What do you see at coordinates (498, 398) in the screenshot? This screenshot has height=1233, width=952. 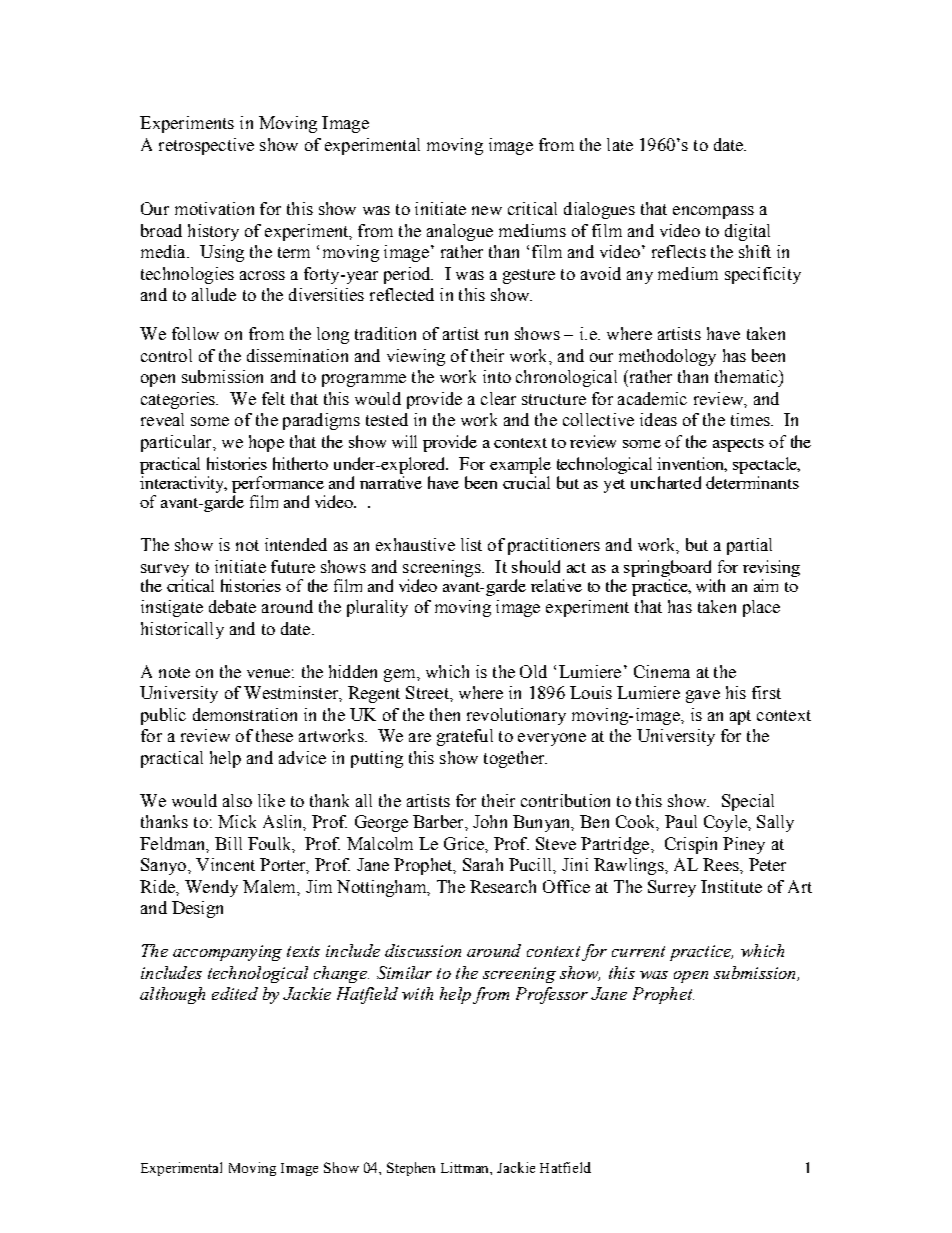 I see `clear` at bounding box center [498, 398].
